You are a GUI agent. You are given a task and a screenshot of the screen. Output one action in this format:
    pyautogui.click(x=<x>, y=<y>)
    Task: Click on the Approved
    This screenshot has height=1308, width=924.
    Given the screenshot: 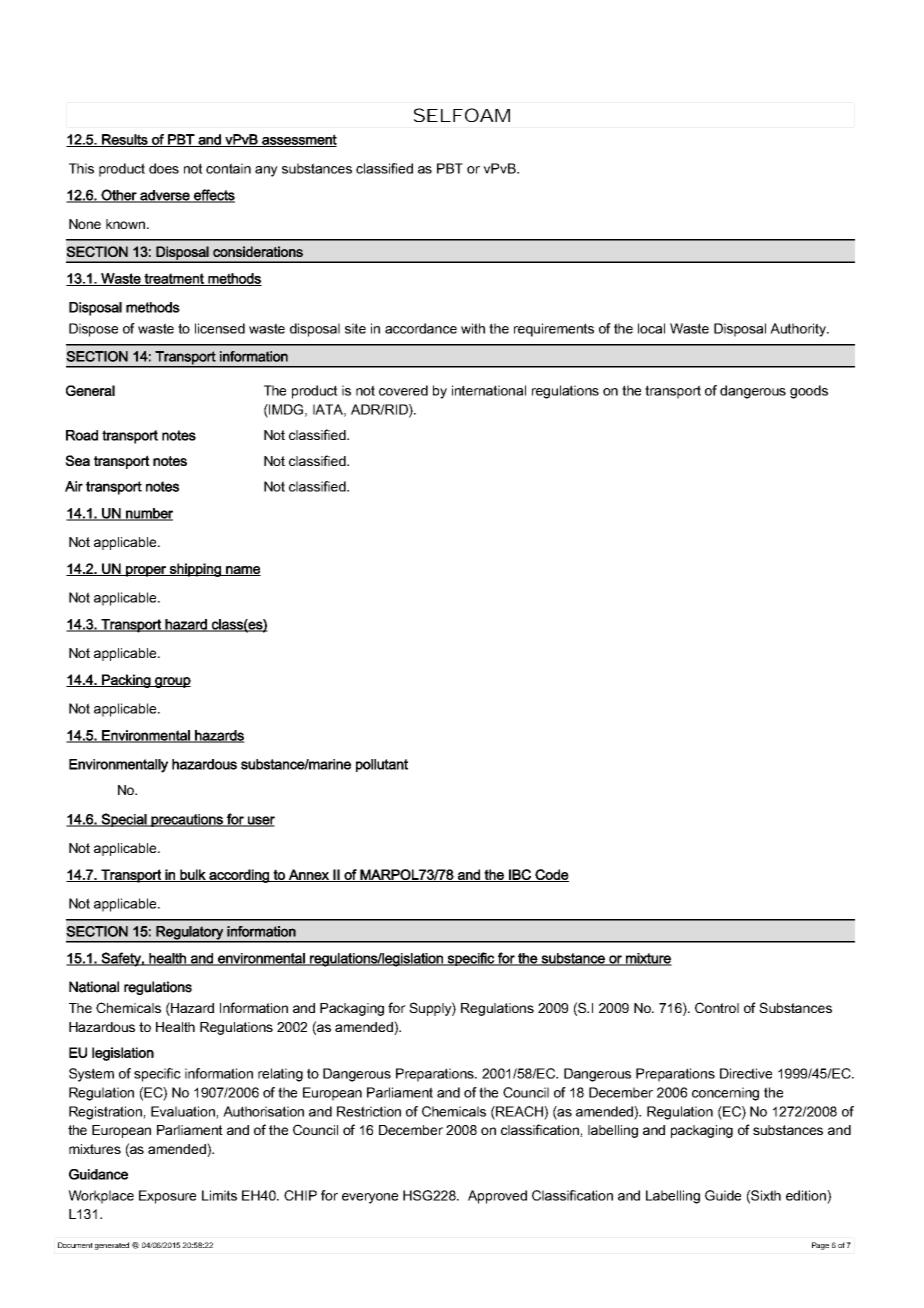 What is the action you would take?
    pyautogui.click(x=497, y=1197)
